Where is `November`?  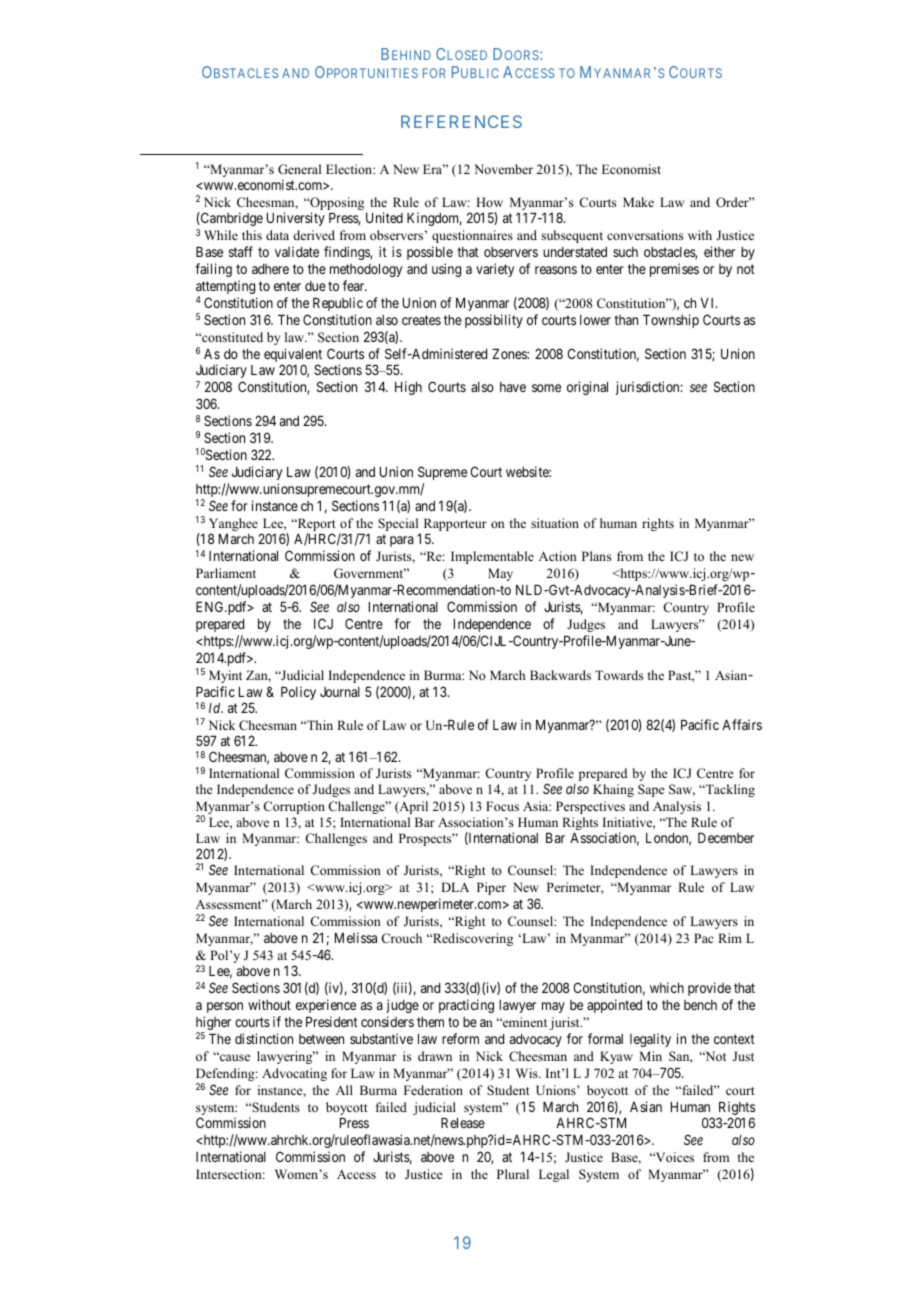 November is located at coordinates (503, 169).
